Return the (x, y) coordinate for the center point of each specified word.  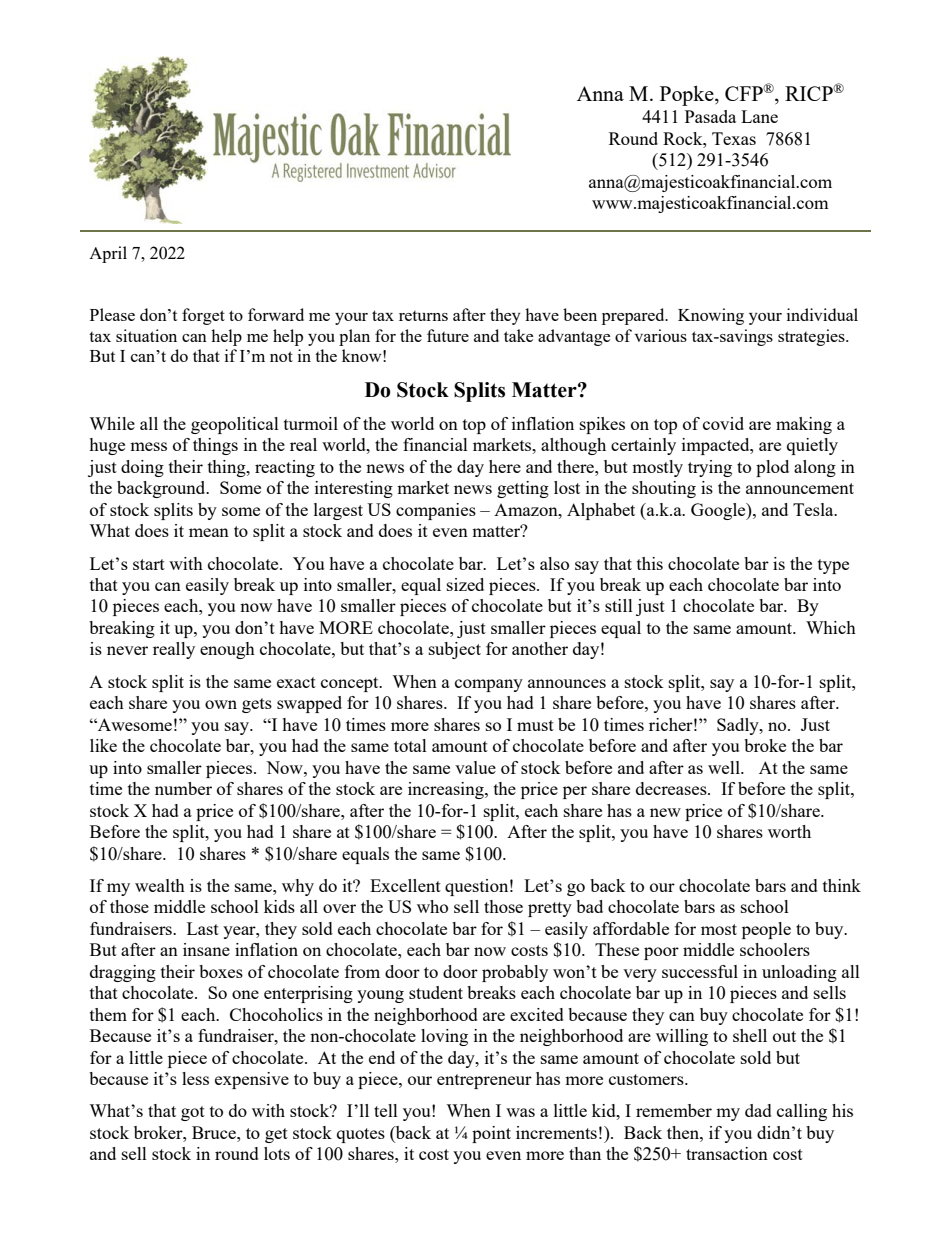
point (491, 1134)
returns (423, 316)
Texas (734, 138)
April (108, 254)
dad (758, 1110)
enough (227, 650)
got (193, 1113)
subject (455, 650)
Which (831, 627)
